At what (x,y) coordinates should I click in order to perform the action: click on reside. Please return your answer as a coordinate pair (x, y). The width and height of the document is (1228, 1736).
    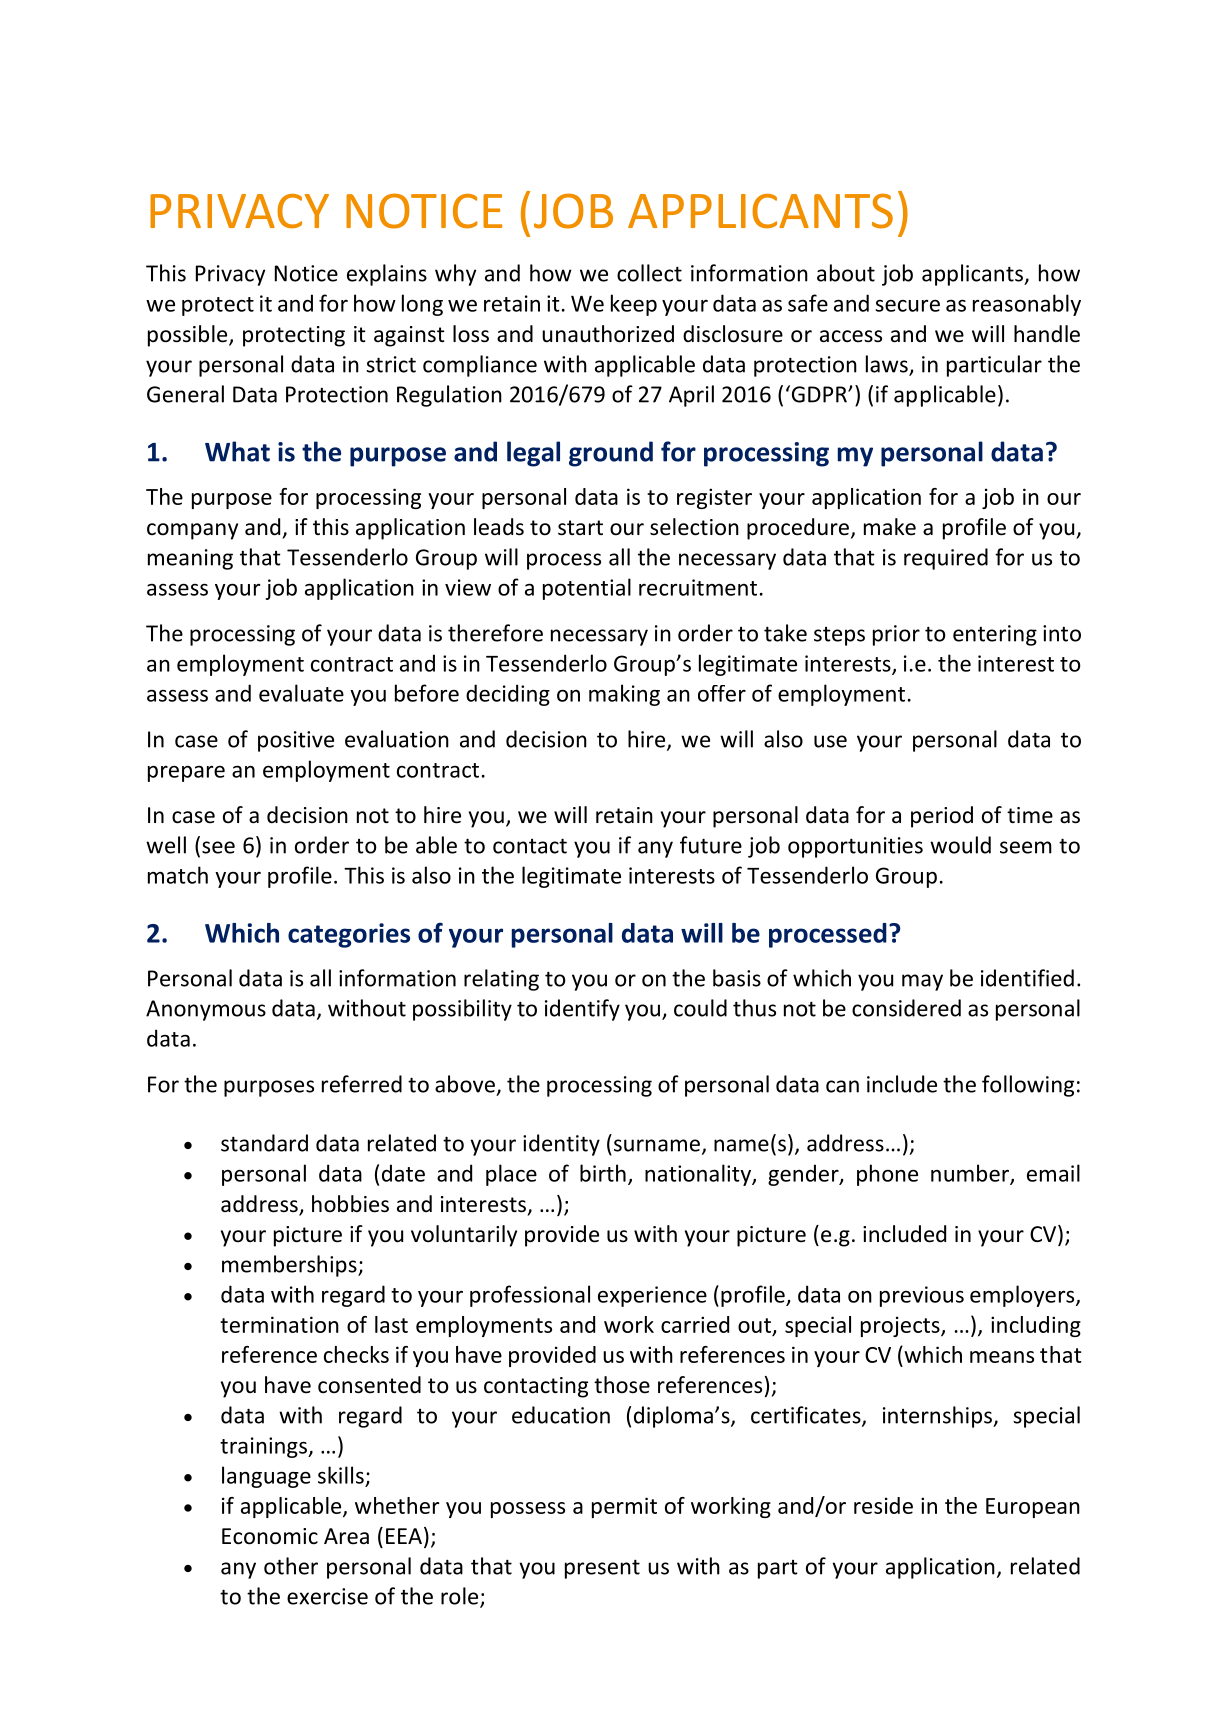
    Looking at the image, I should click on (883, 1505).
